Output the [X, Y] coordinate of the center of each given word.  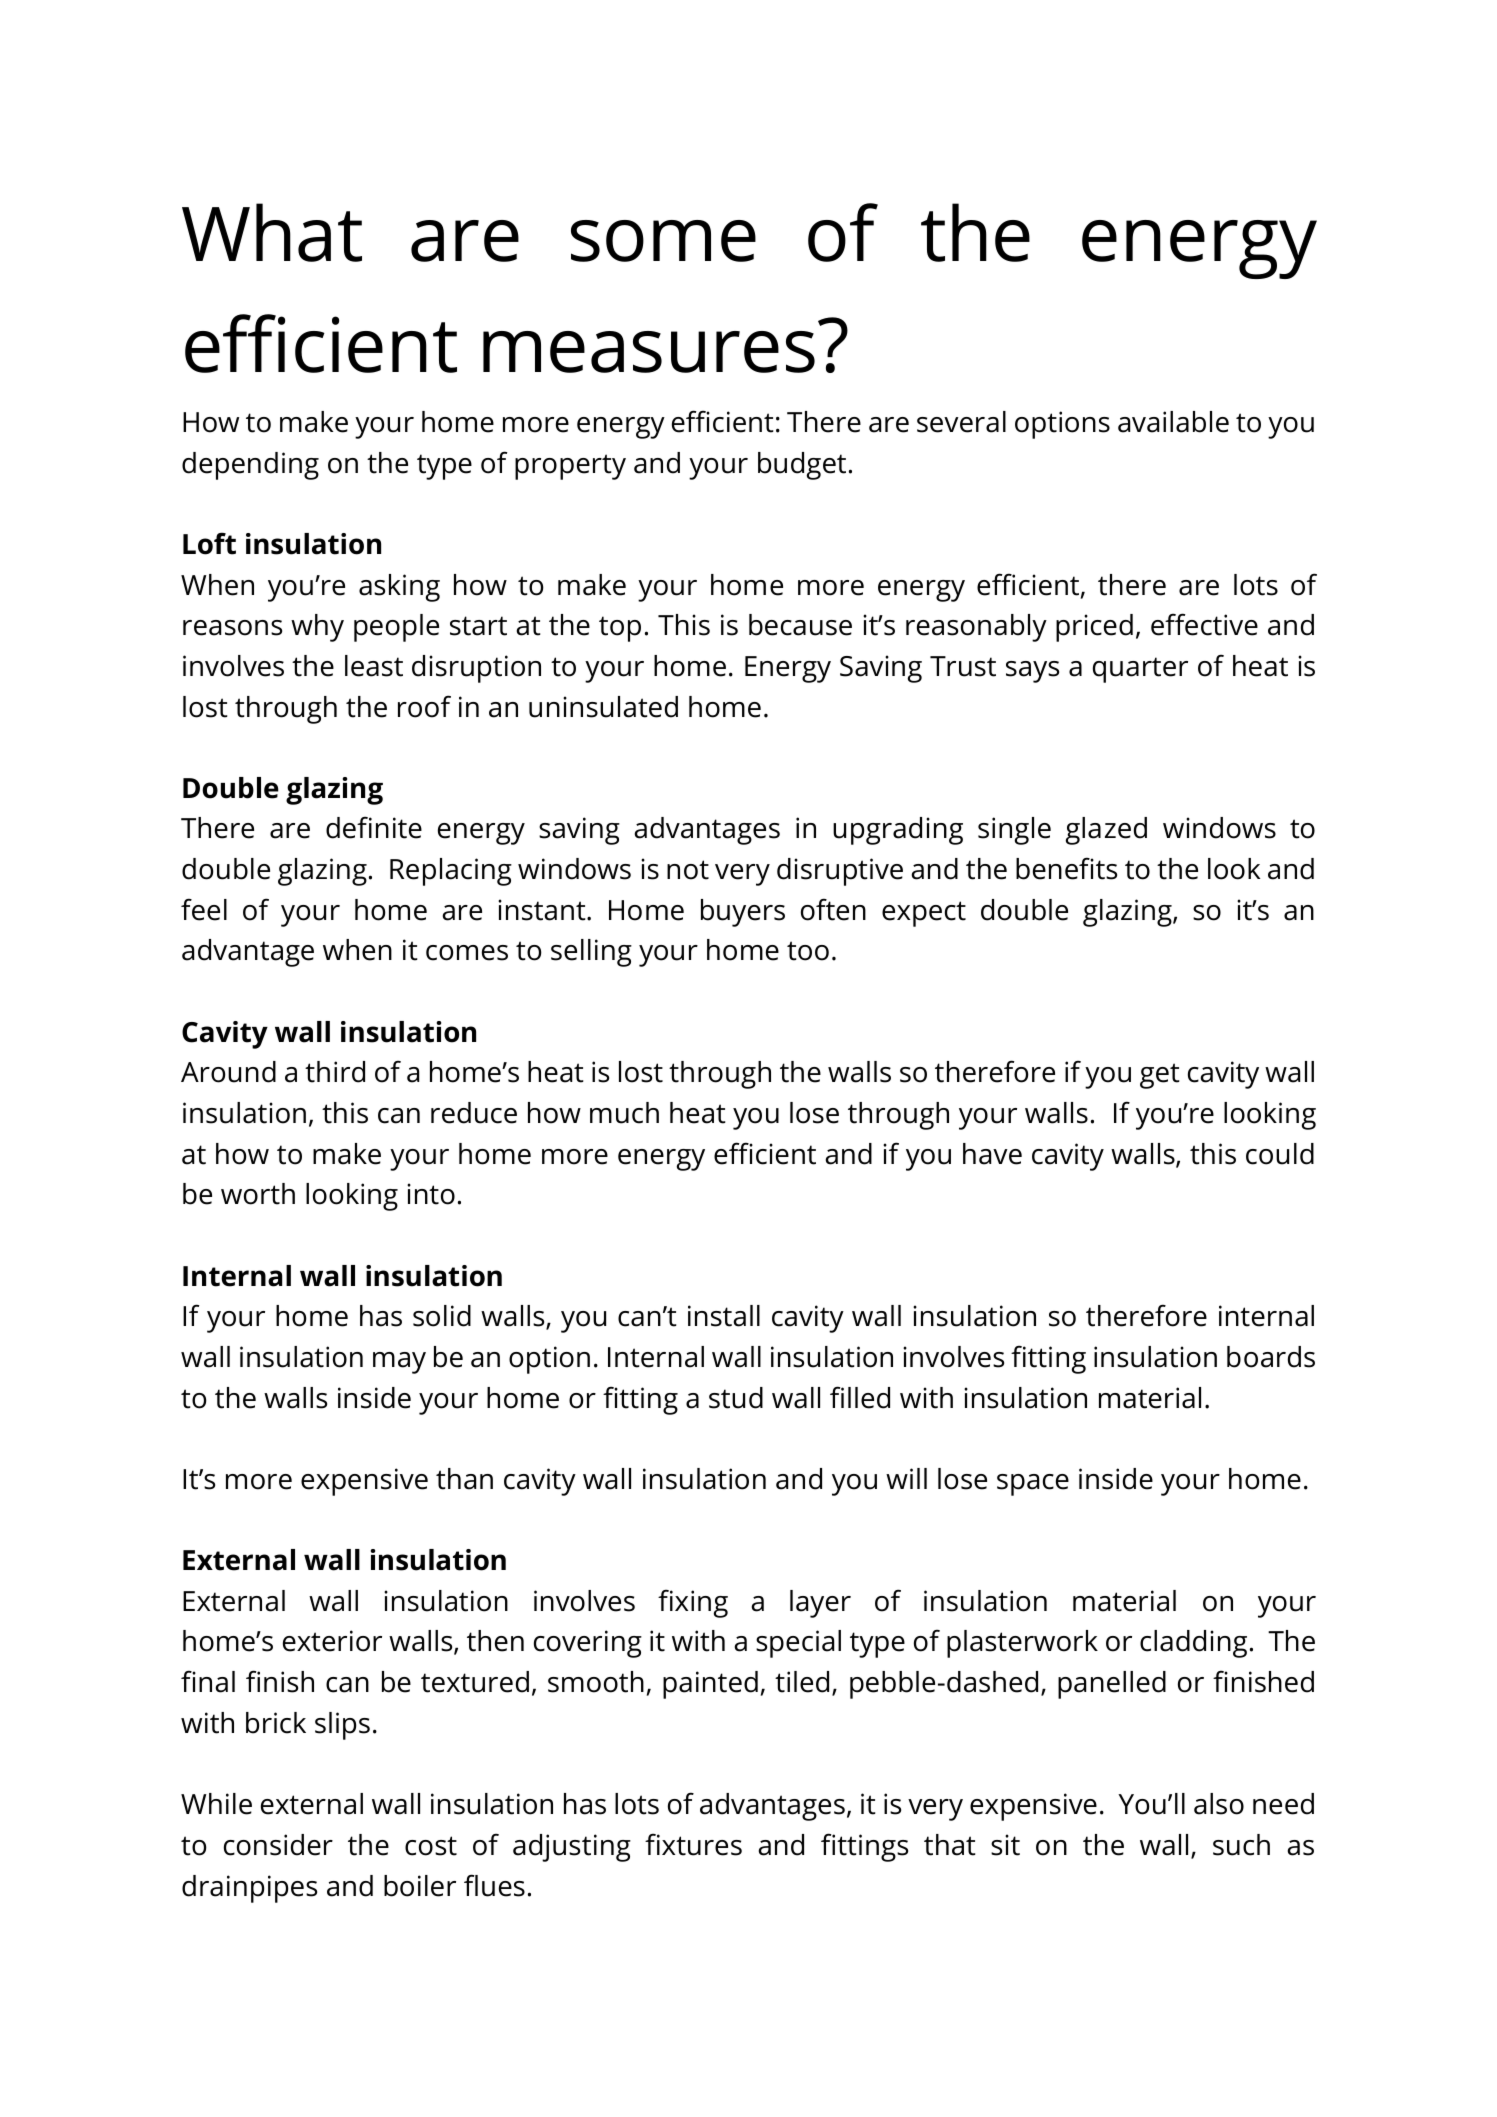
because [800, 625]
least [374, 666]
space [1033, 1485]
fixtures [693, 1844]
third [335, 1072]
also [1219, 1804]
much [624, 1113]
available [1173, 422]
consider [278, 1845]
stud [736, 1398]
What [272, 232]
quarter [1140, 670]
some [663, 241]
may [399, 1363]
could [1280, 1154]
